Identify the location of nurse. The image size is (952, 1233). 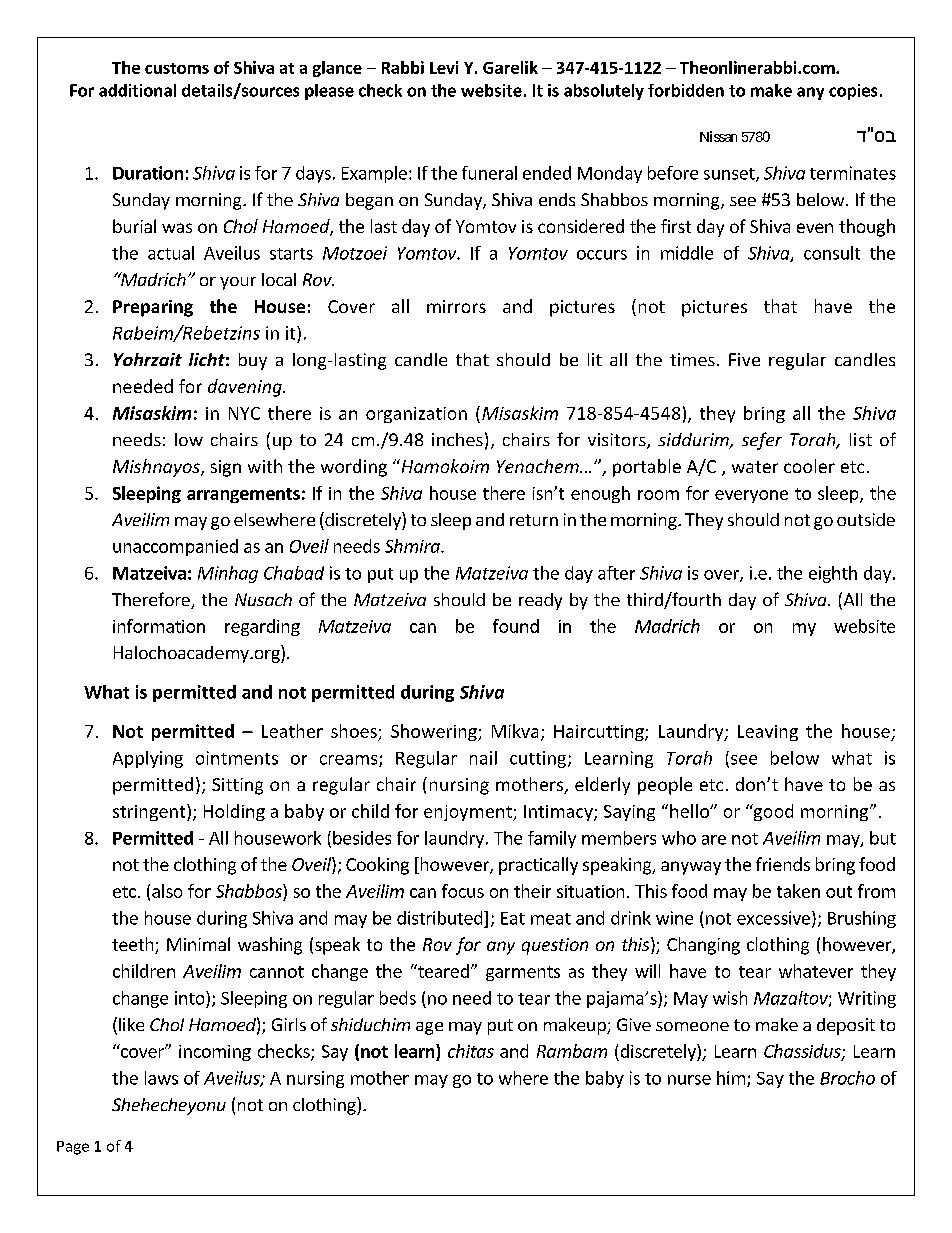
(689, 1080).
